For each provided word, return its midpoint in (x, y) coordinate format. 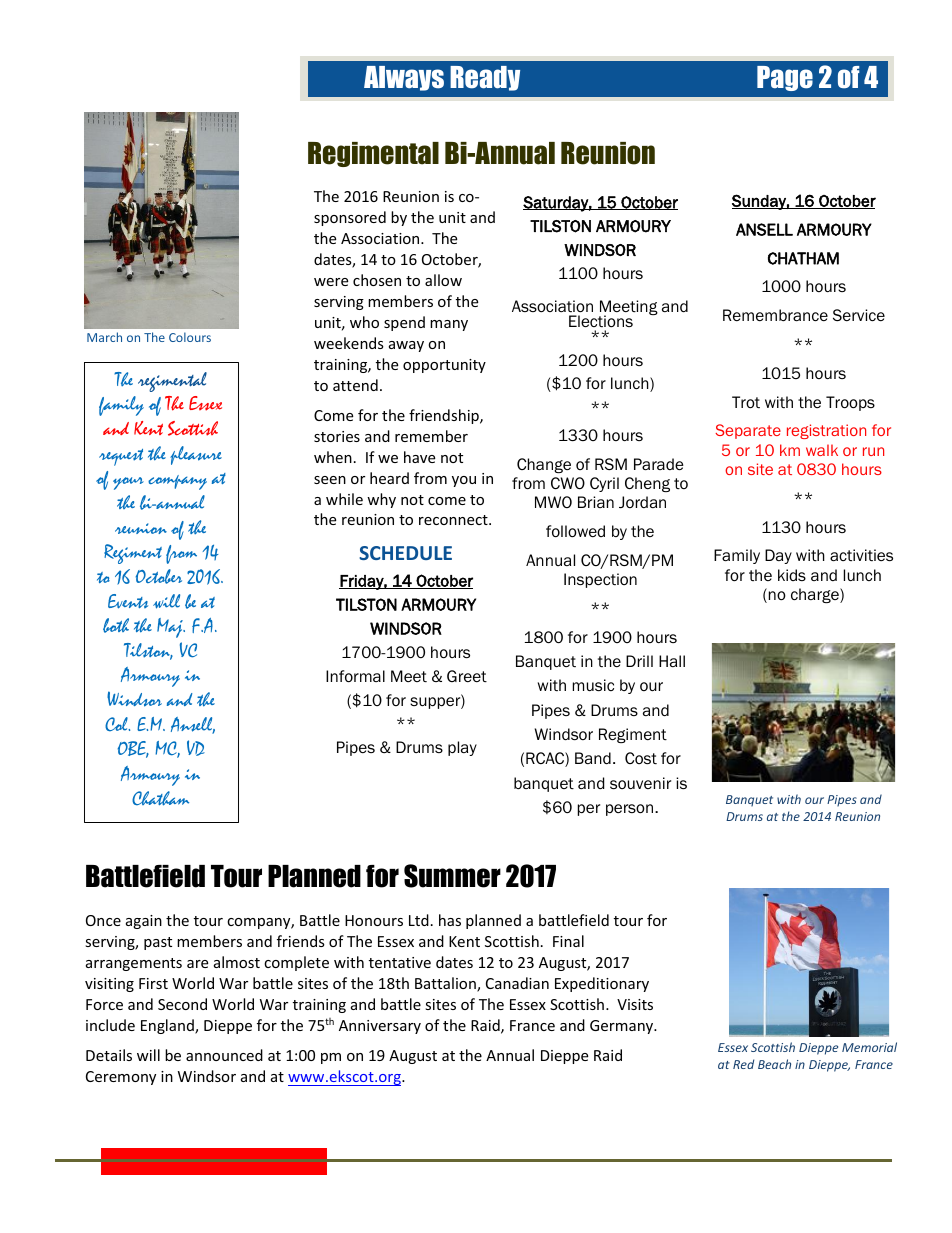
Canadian (517, 983)
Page (785, 78)
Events (128, 601)
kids (792, 575)
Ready (485, 78)
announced (224, 1055)
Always (404, 78)
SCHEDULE (405, 553)
